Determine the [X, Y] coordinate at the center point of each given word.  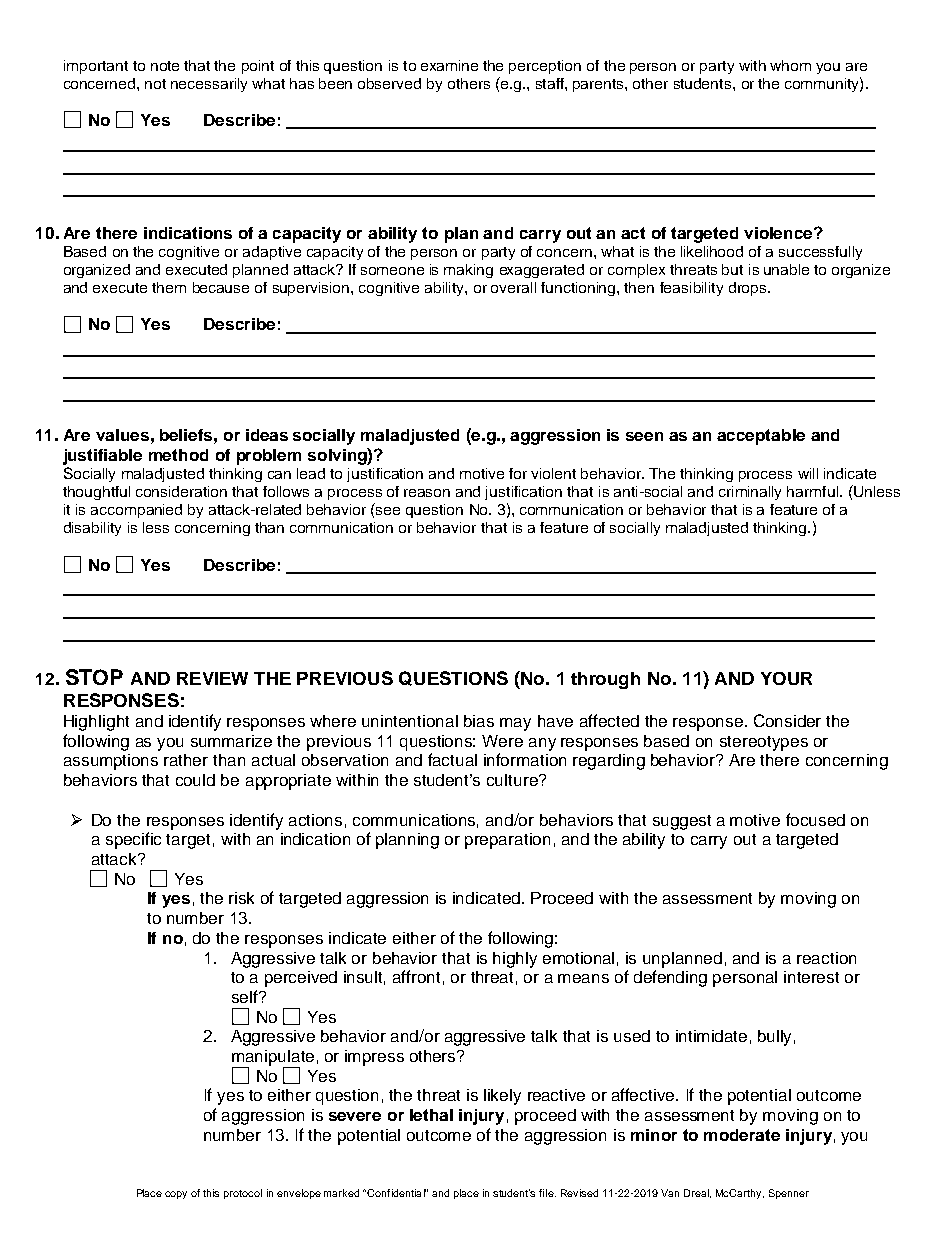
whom [790, 65]
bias [479, 721]
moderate [742, 1135]
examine [449, 65]
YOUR [786, 678]
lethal [431, 1115]
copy [176, 1195]
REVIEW [212, 678]
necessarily [209, 85]
